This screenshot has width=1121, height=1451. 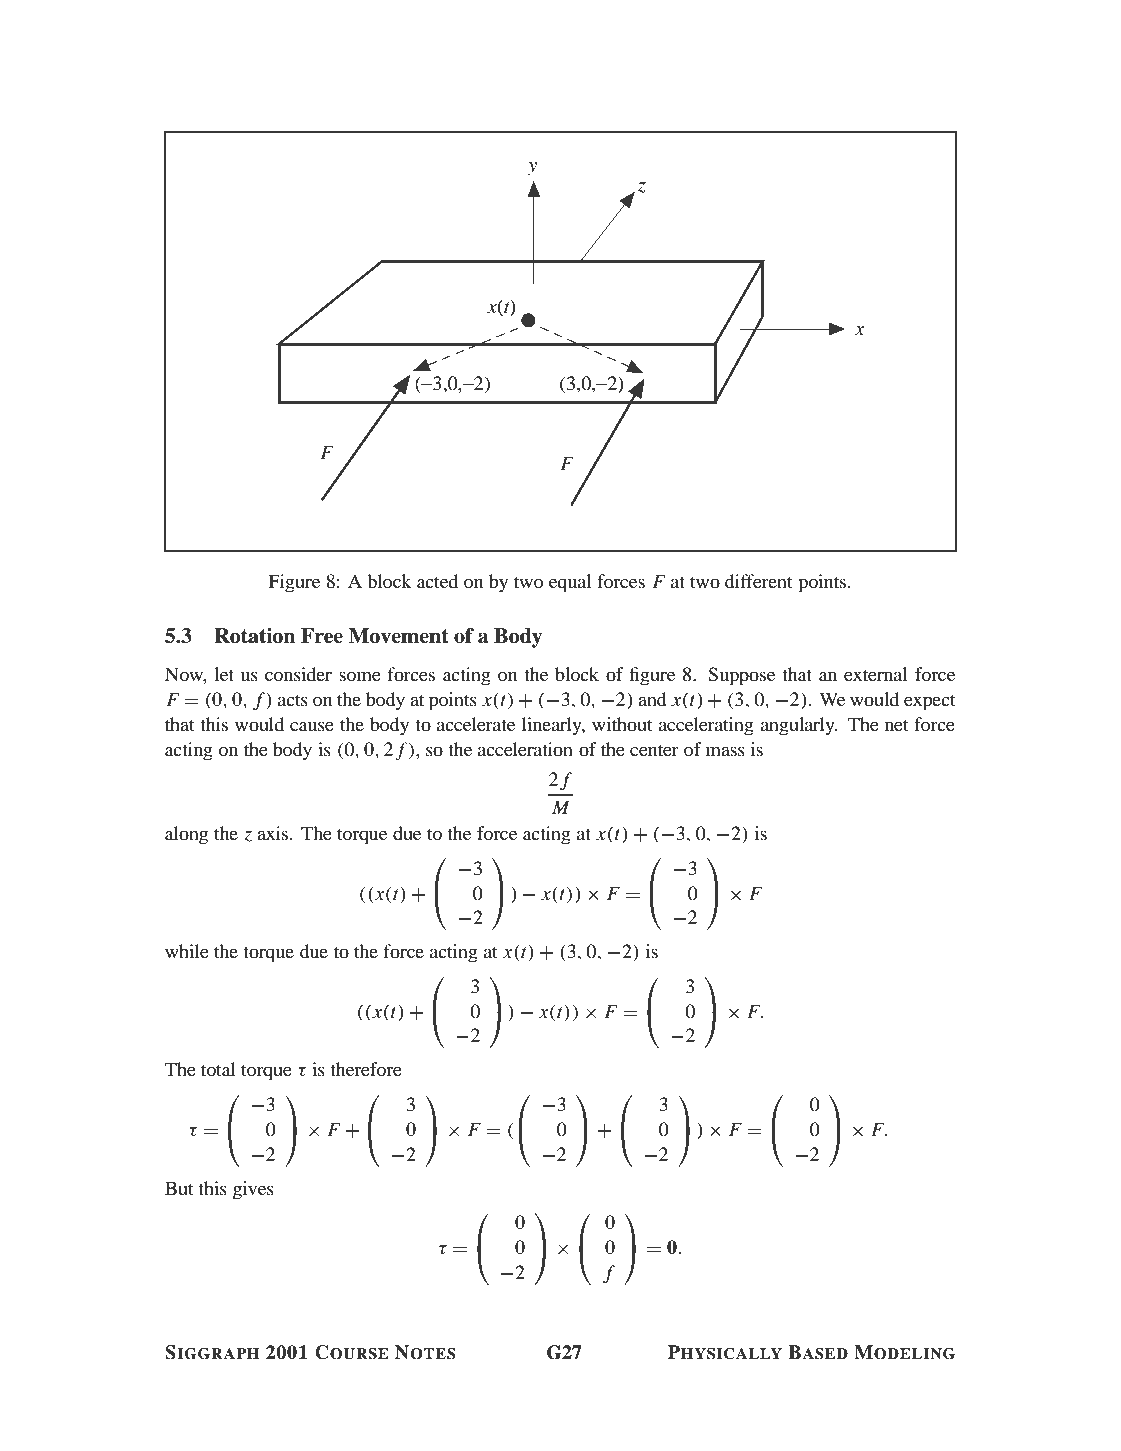 What do you see at coordinates (725, 751) in the screenshot?
I see `mass` at bounding box center [725, 751].
